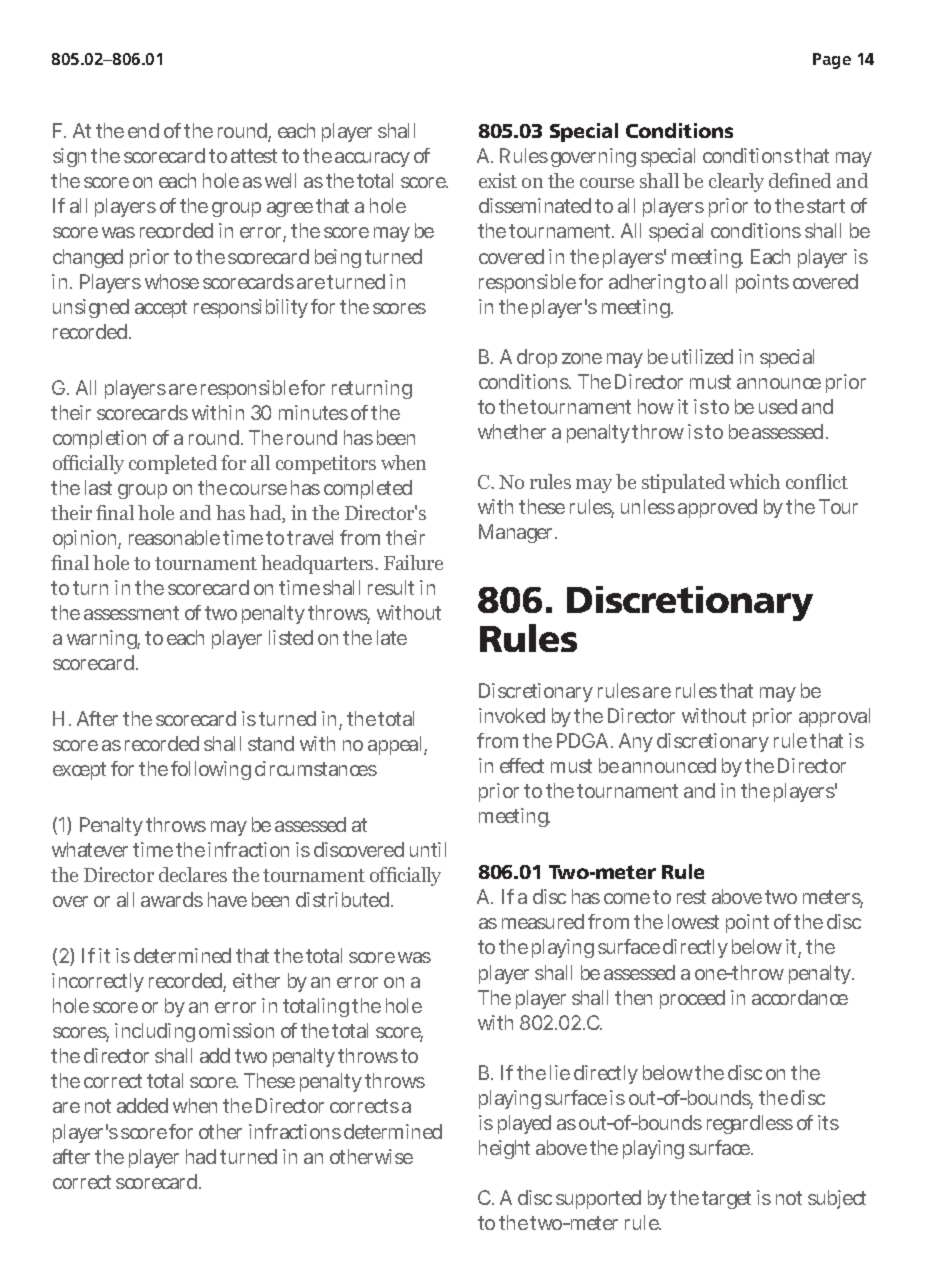 The image size is (927, 1288). I want to click on added, so click(142, 1105).
